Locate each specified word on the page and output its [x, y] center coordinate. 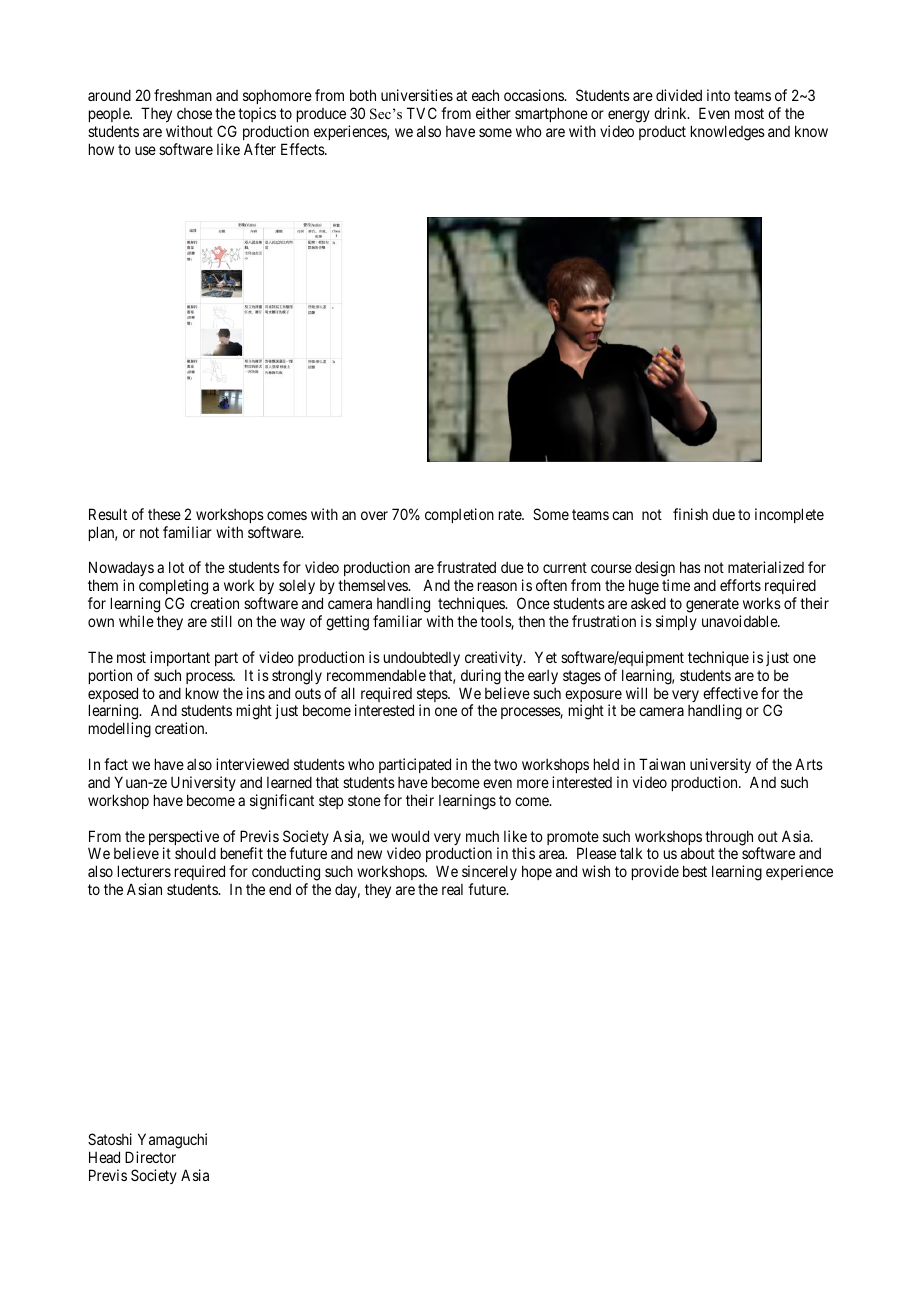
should [195, 853]
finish [690, 514]
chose [194, 113]
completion [459, 515]
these [164, 514]
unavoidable [740, 621]
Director [150, 1157]
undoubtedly [422, 659]
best [695, 871]
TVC [422, 113]
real [452, 889]
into [718, 95]
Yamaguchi [172, 1142]
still [221, 621]
